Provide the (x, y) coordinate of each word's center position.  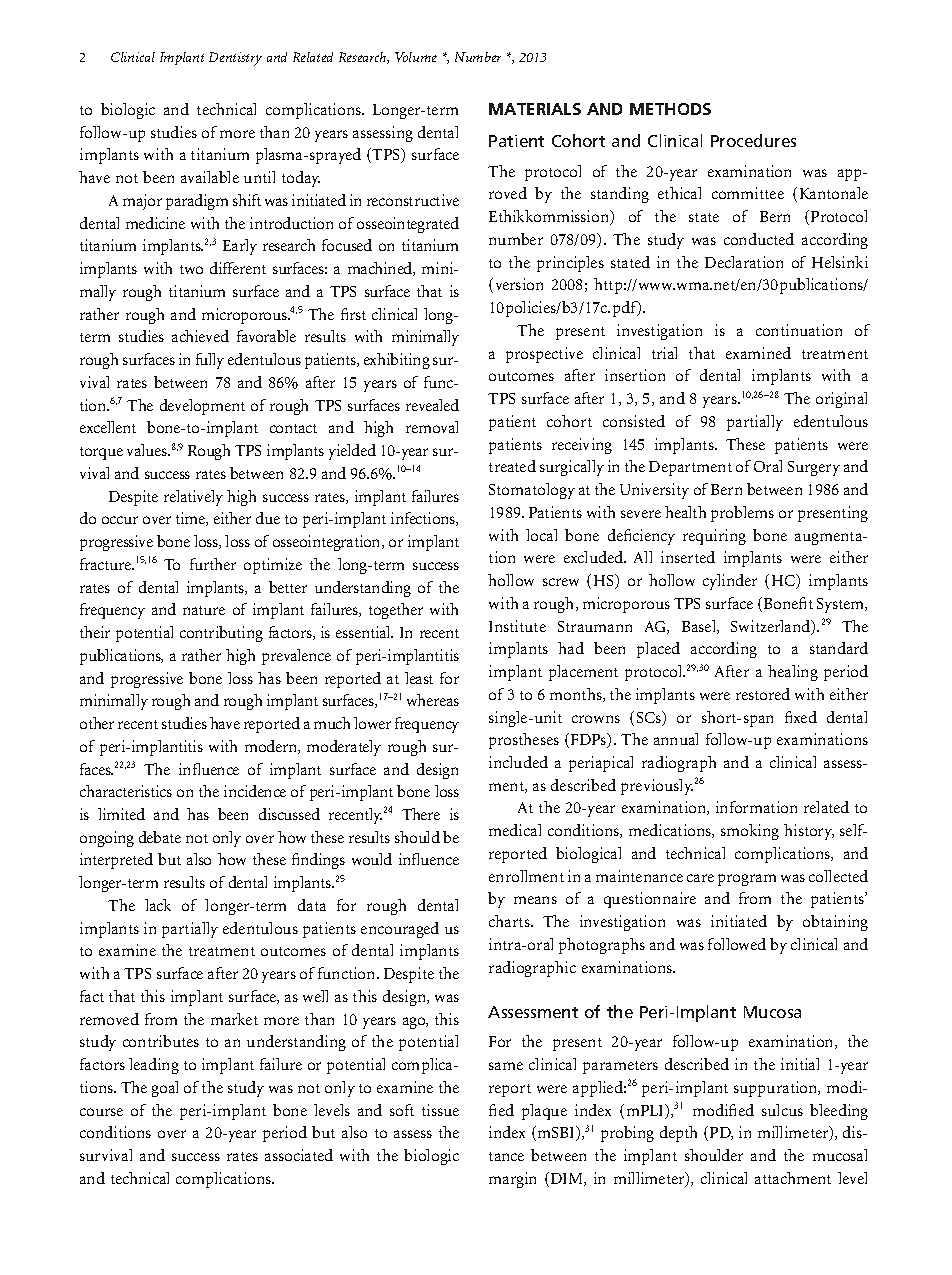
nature (204, 610)
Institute (517, 626)
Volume (416, 57)
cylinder (730, 582)
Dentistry (235, 59)
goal (165, 1089)
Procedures (753, 140)
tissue (440, 1110)
